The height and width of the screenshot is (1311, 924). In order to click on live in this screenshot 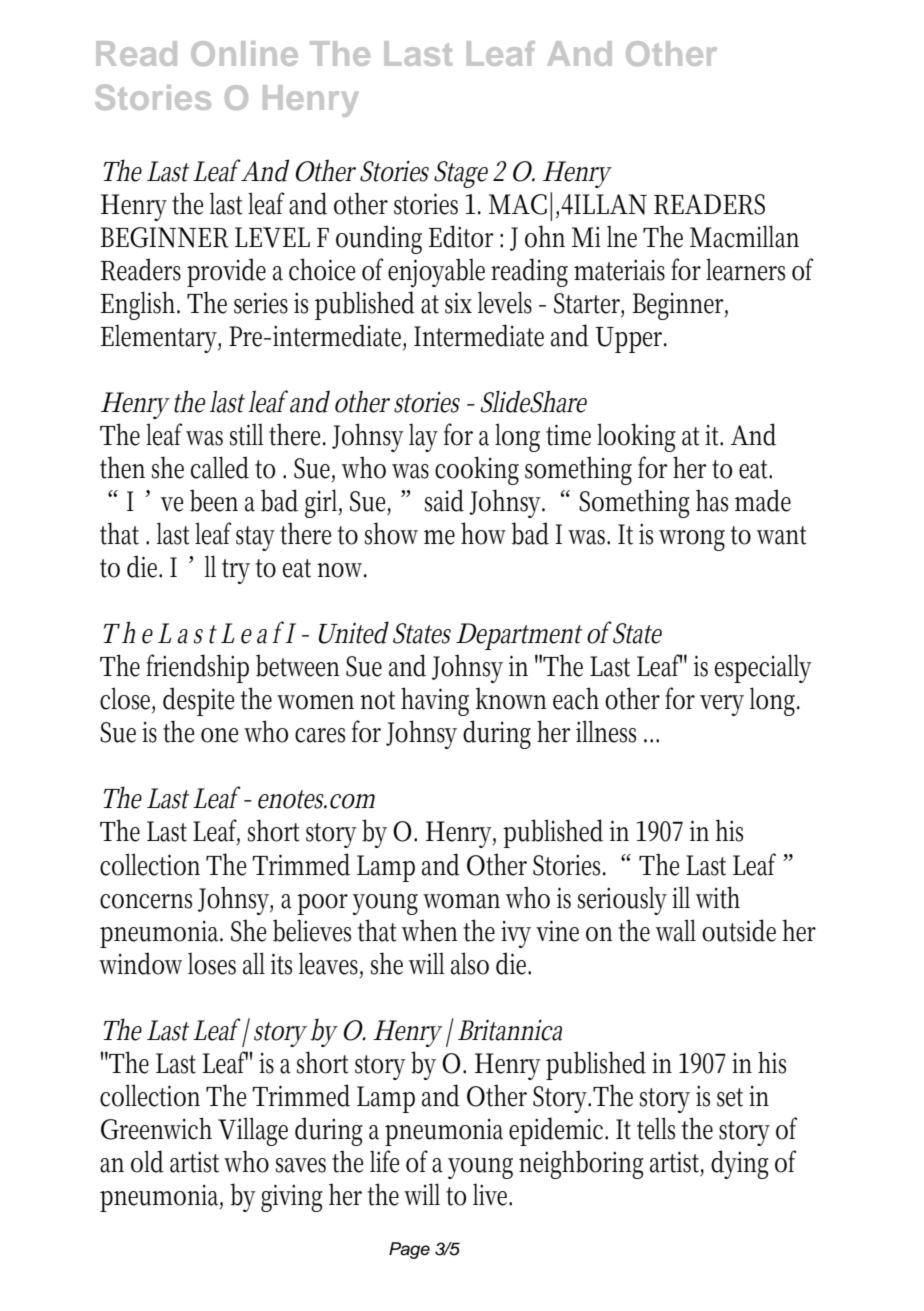, I will do `click(492, 1195)`.
